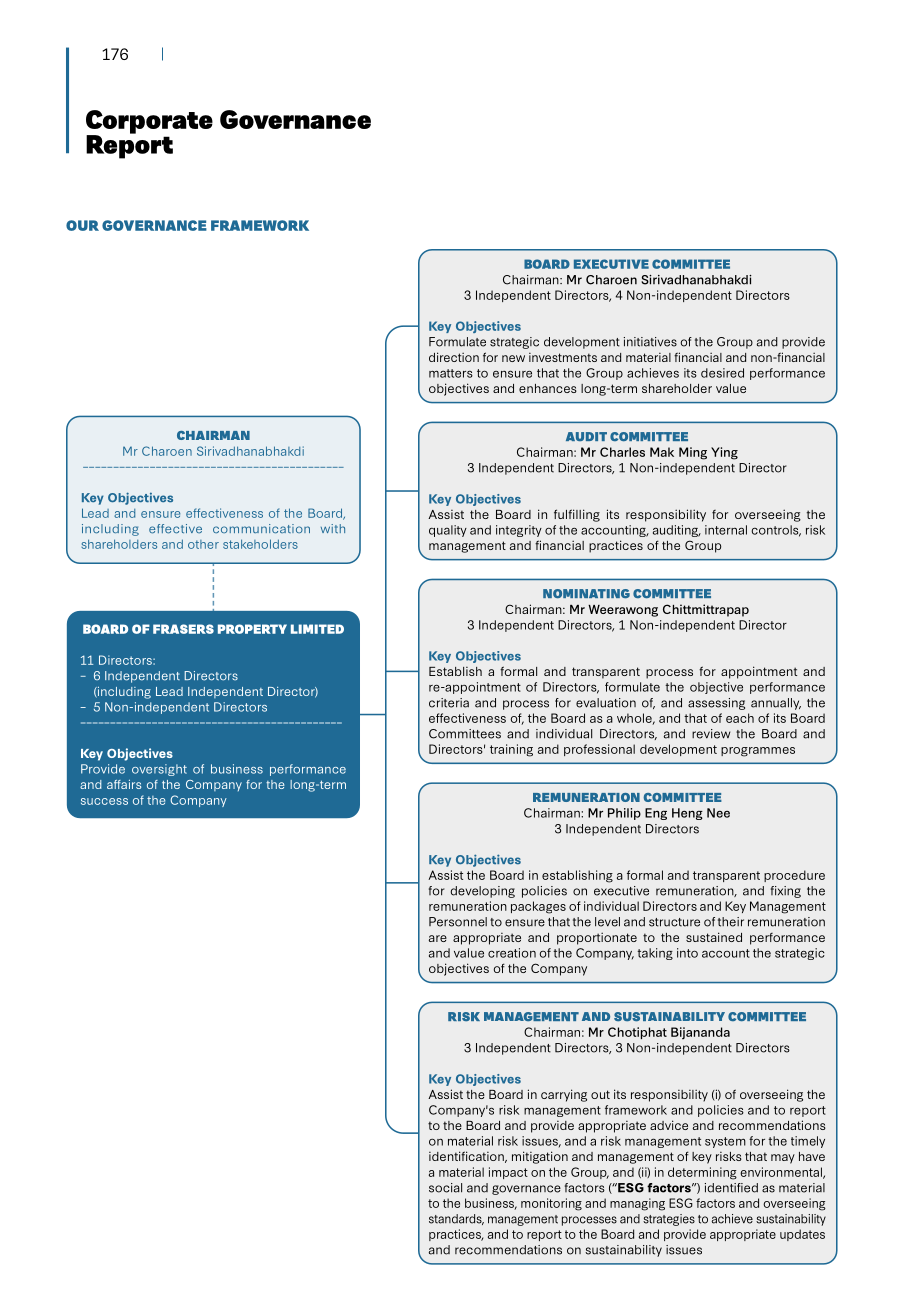  What do you see at coordinates (449, 703) in the page?
I see `criteria` at bounding box center [449, 703].
